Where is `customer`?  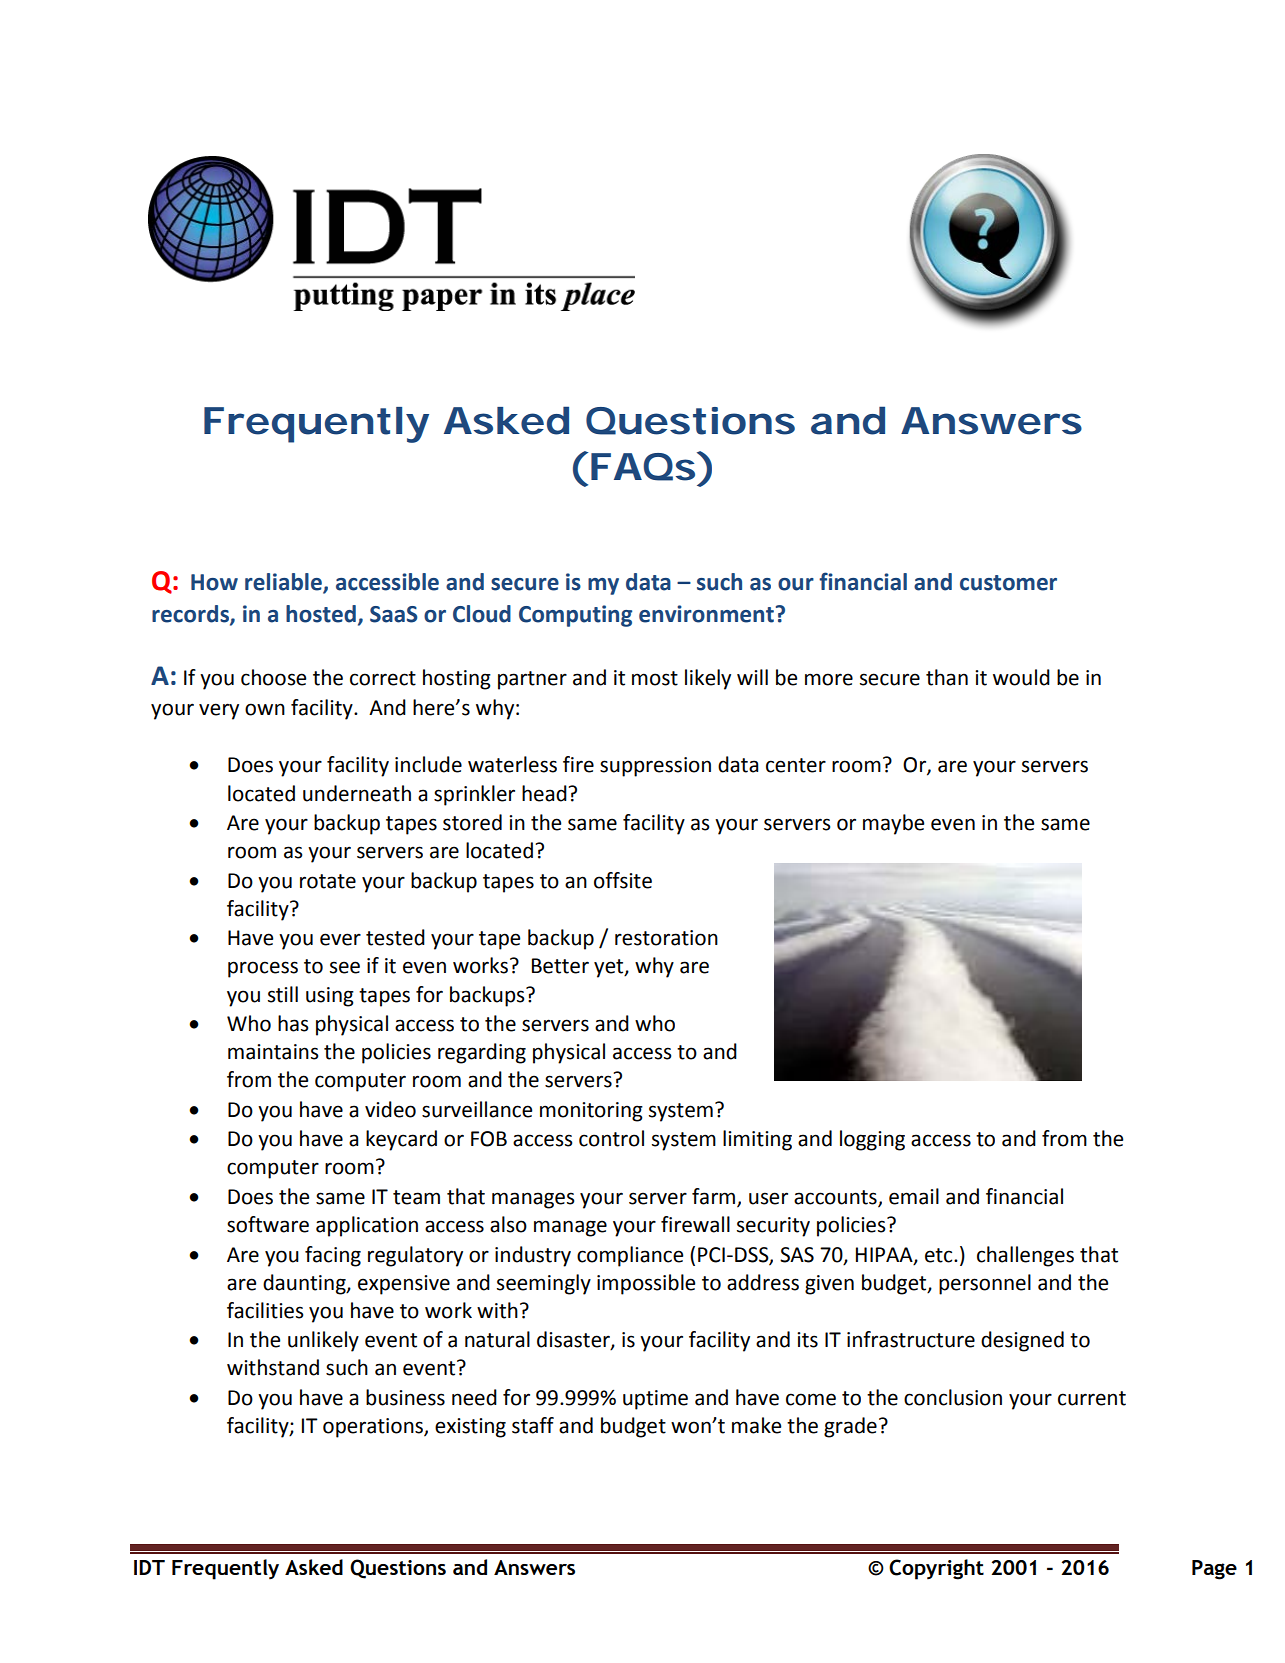
customer is located at coordinates (1008, 583).
